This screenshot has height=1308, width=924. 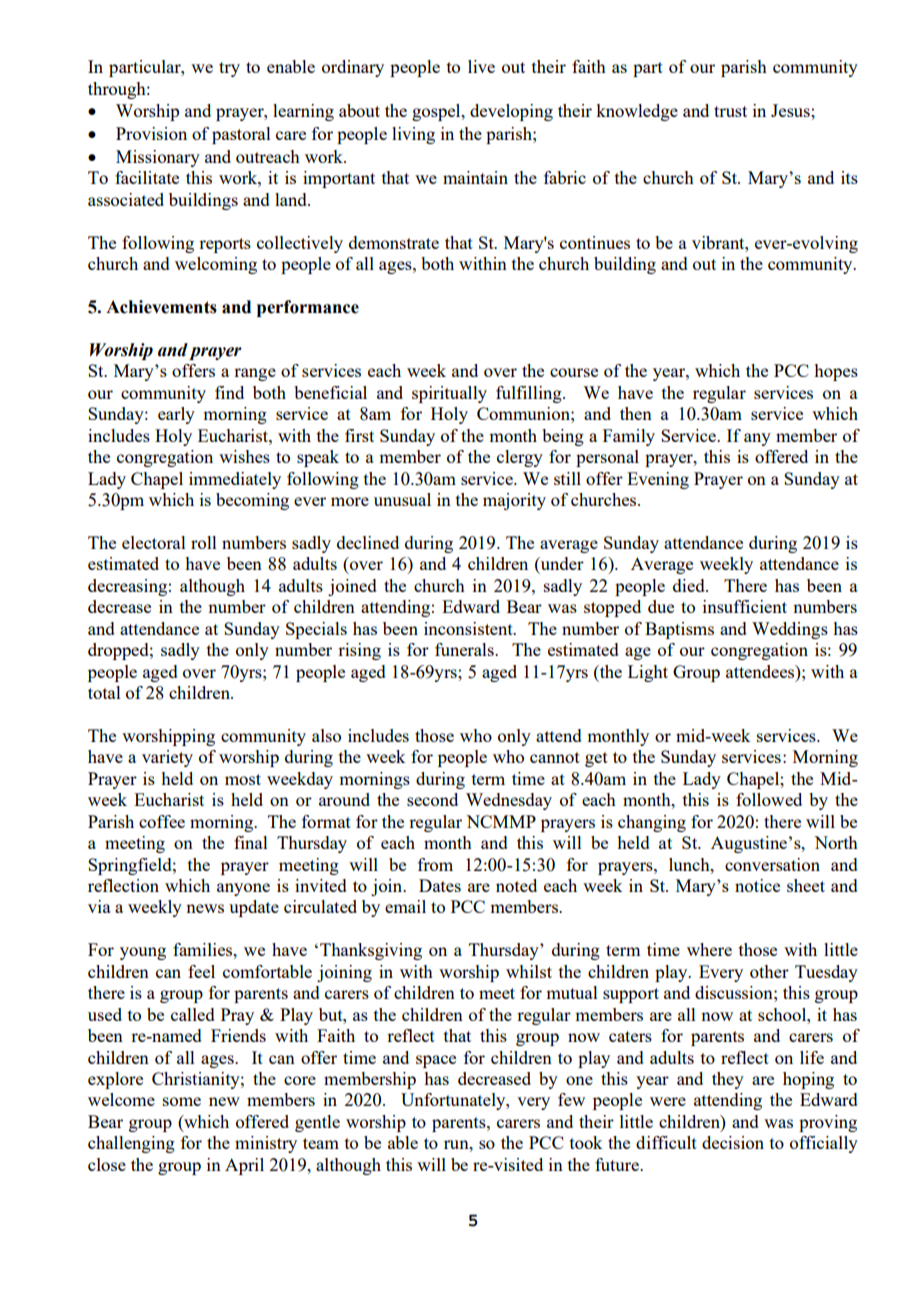 I want to click on trust, so click(x=730, y=111).
